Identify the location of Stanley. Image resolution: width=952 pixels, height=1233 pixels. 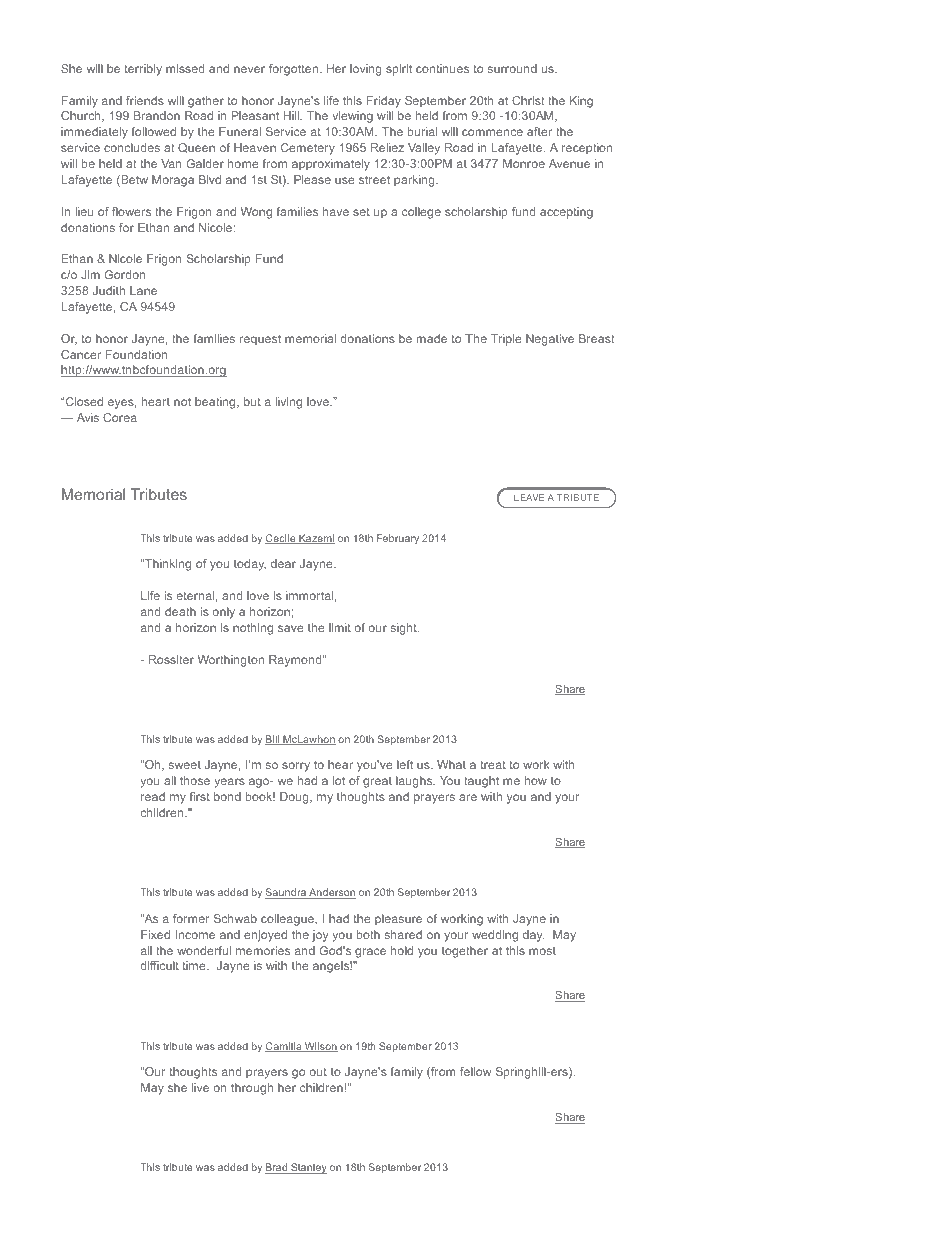
(308, 1168).
